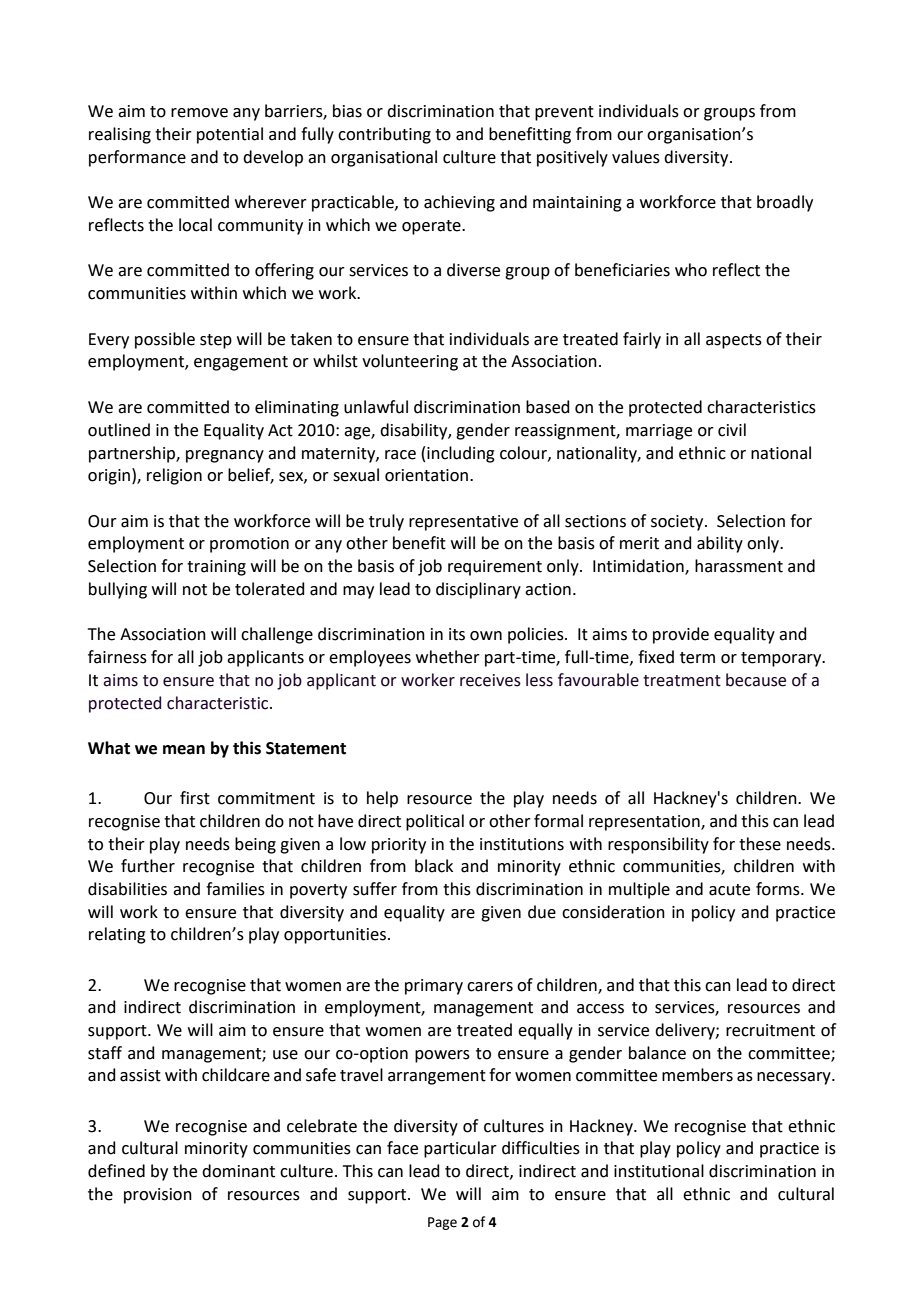 This image has height=1308, width=924. Describe the element at coordinates (428, 475) in the image. I see `orientation` at that location.
